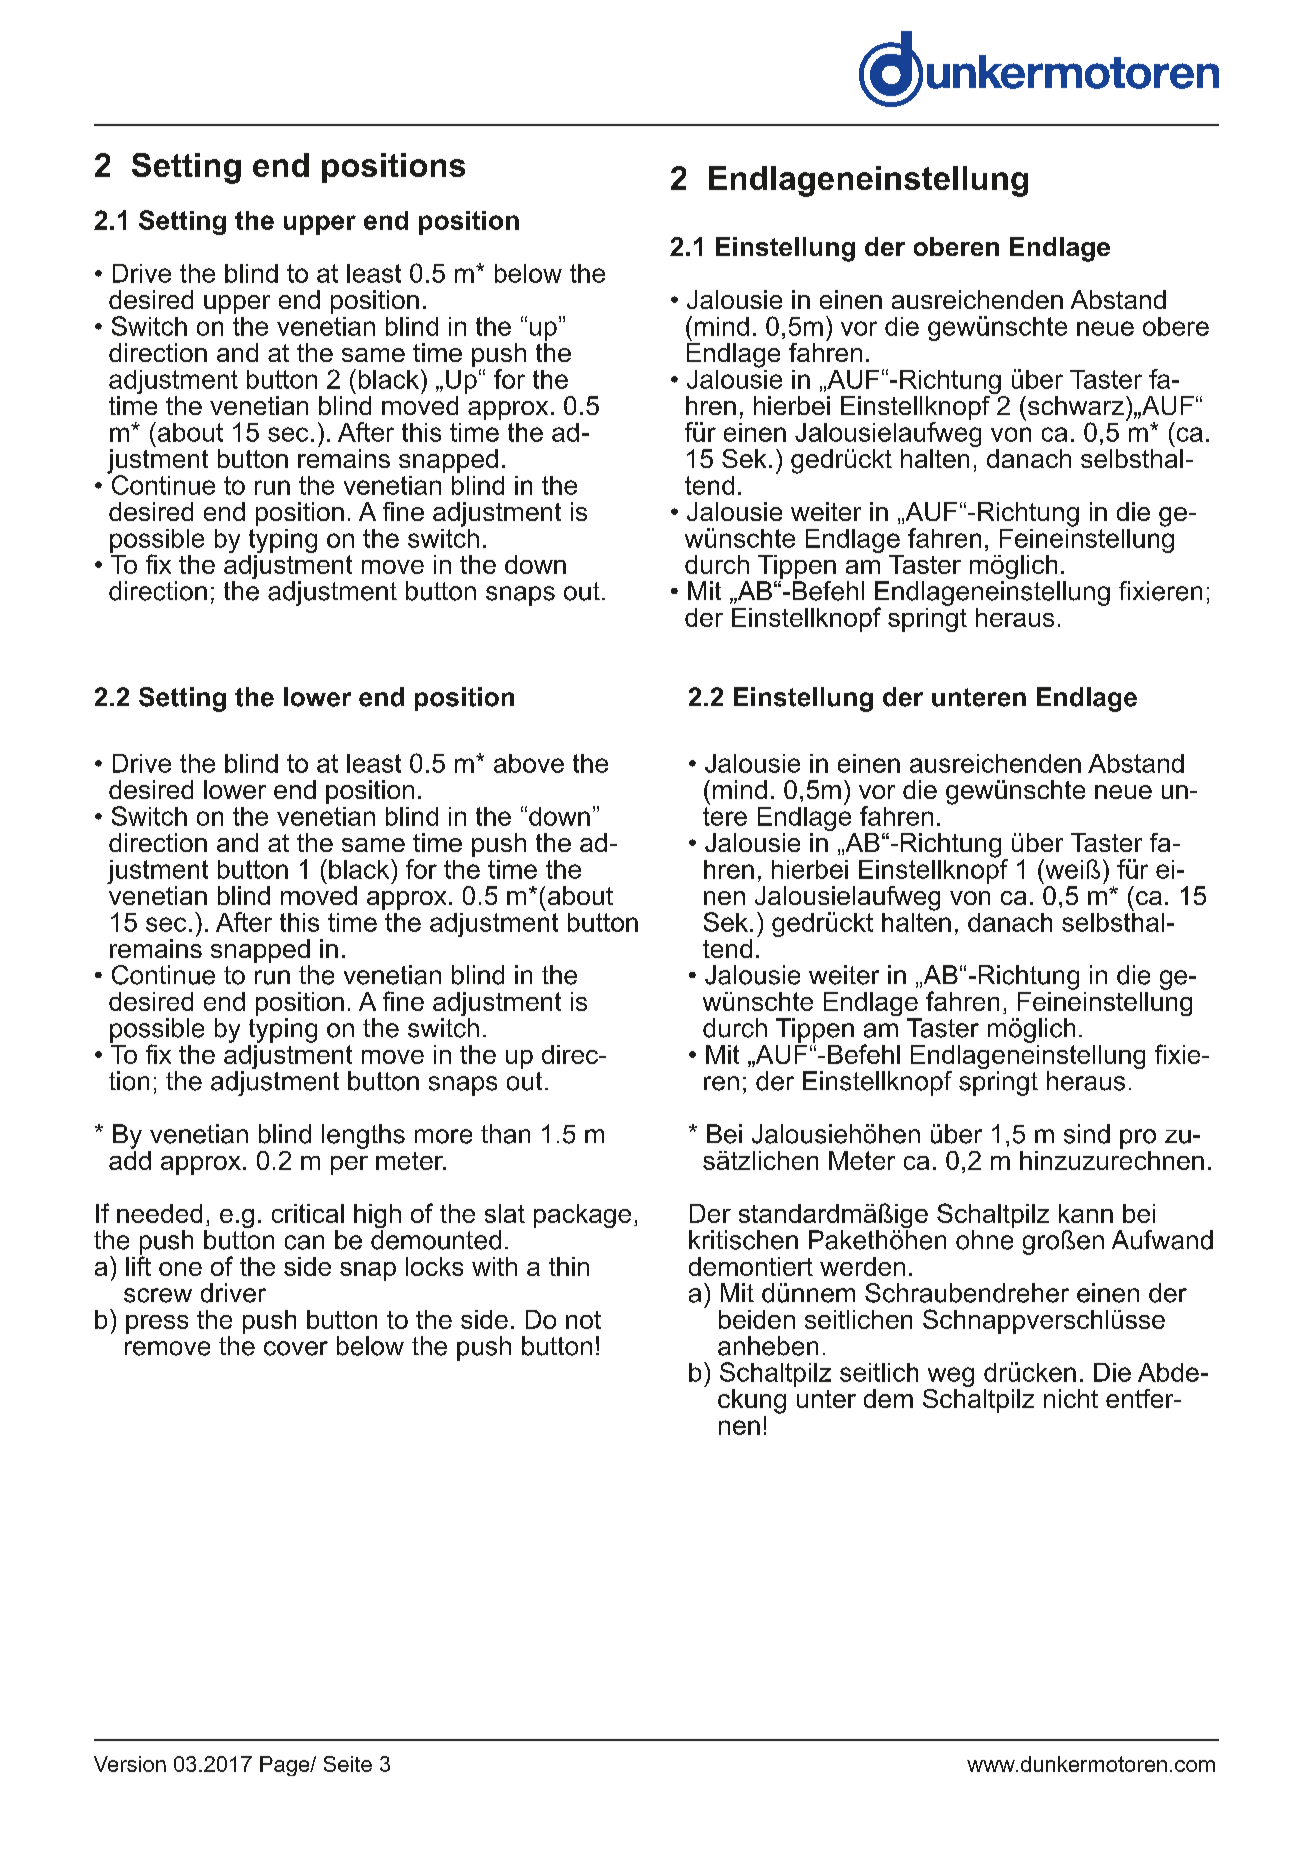 The height and width of the image is (1858, 1313). Describe the element at coordinates (1086, 1213) in the image. I see `kann` at that location.
